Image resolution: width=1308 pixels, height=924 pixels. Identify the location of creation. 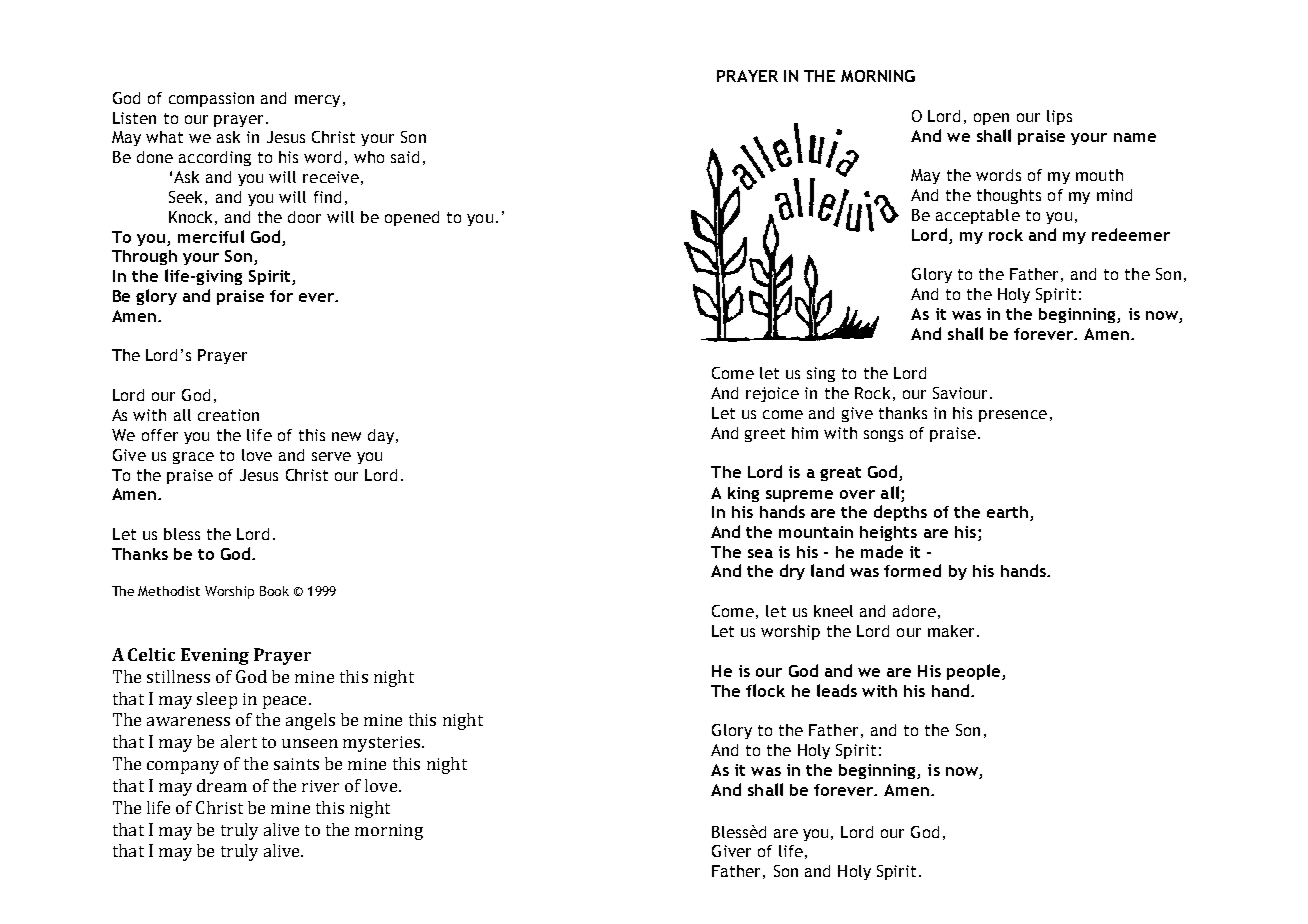
(228, 415).
